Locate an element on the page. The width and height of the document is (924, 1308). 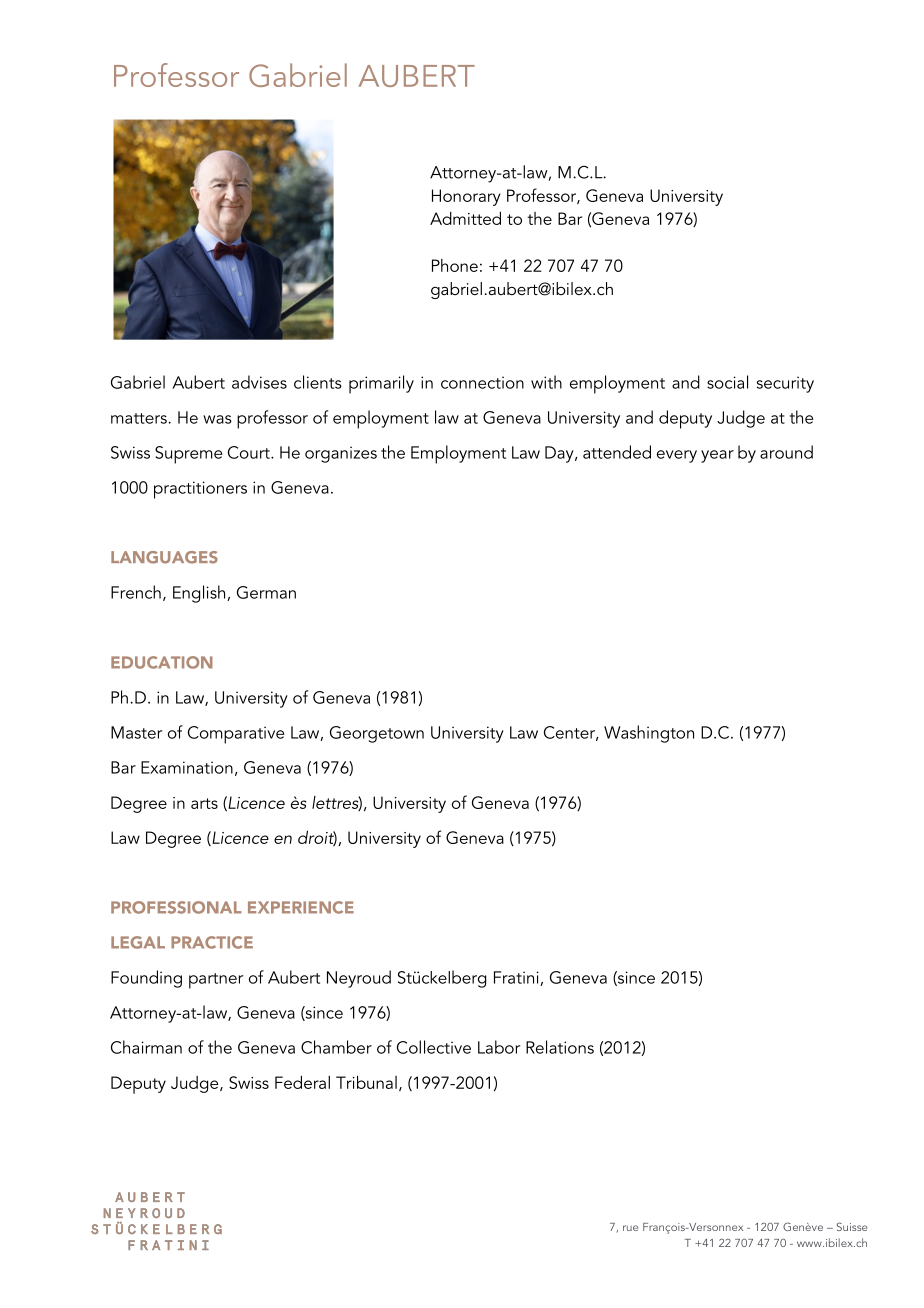
Washington is located at coordinates (649, 734).
